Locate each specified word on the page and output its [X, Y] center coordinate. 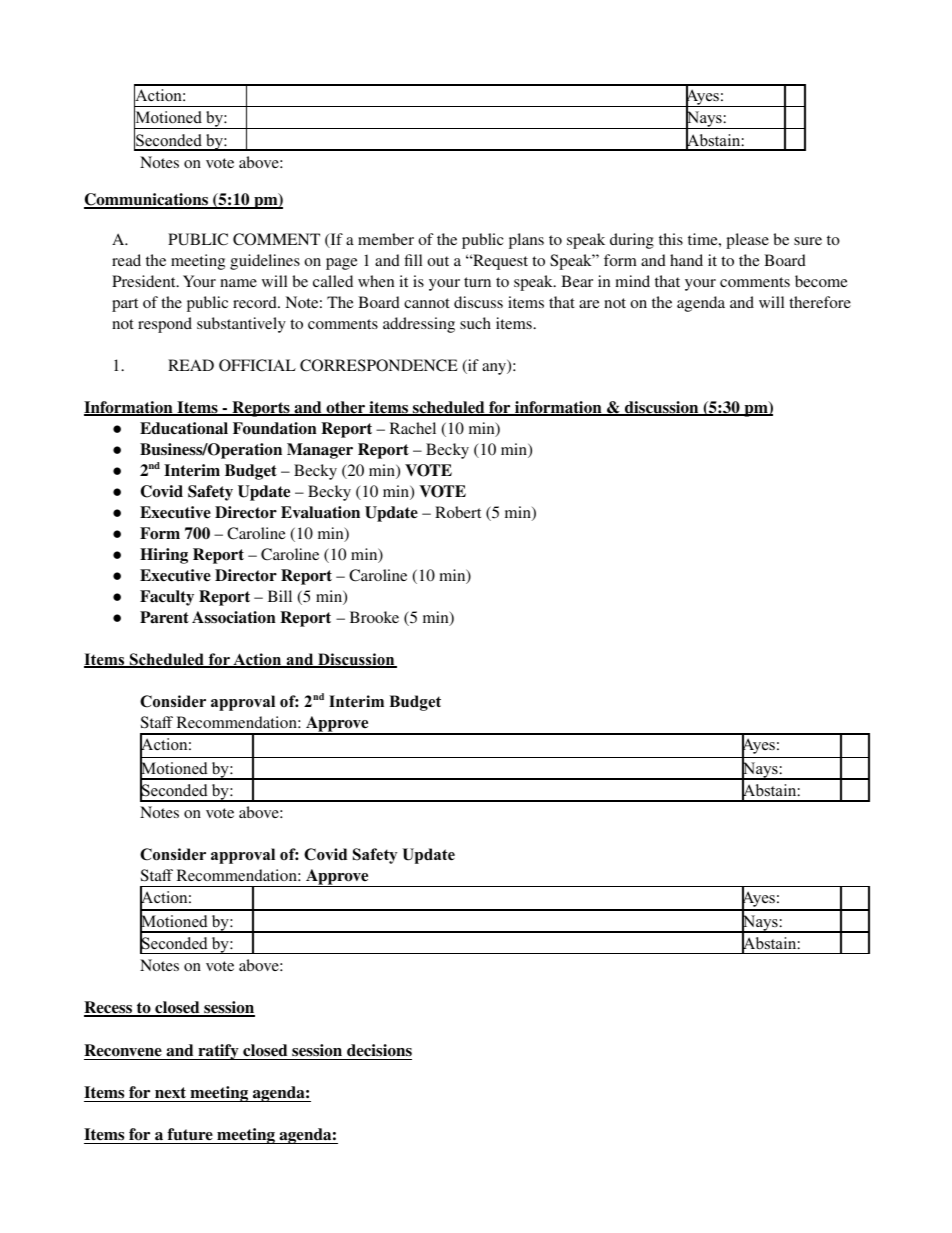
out [438, 261]
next [171, 1094]
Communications [147, 200]
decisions [379, 1050]
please [747, 241]
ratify [218, 1052]
